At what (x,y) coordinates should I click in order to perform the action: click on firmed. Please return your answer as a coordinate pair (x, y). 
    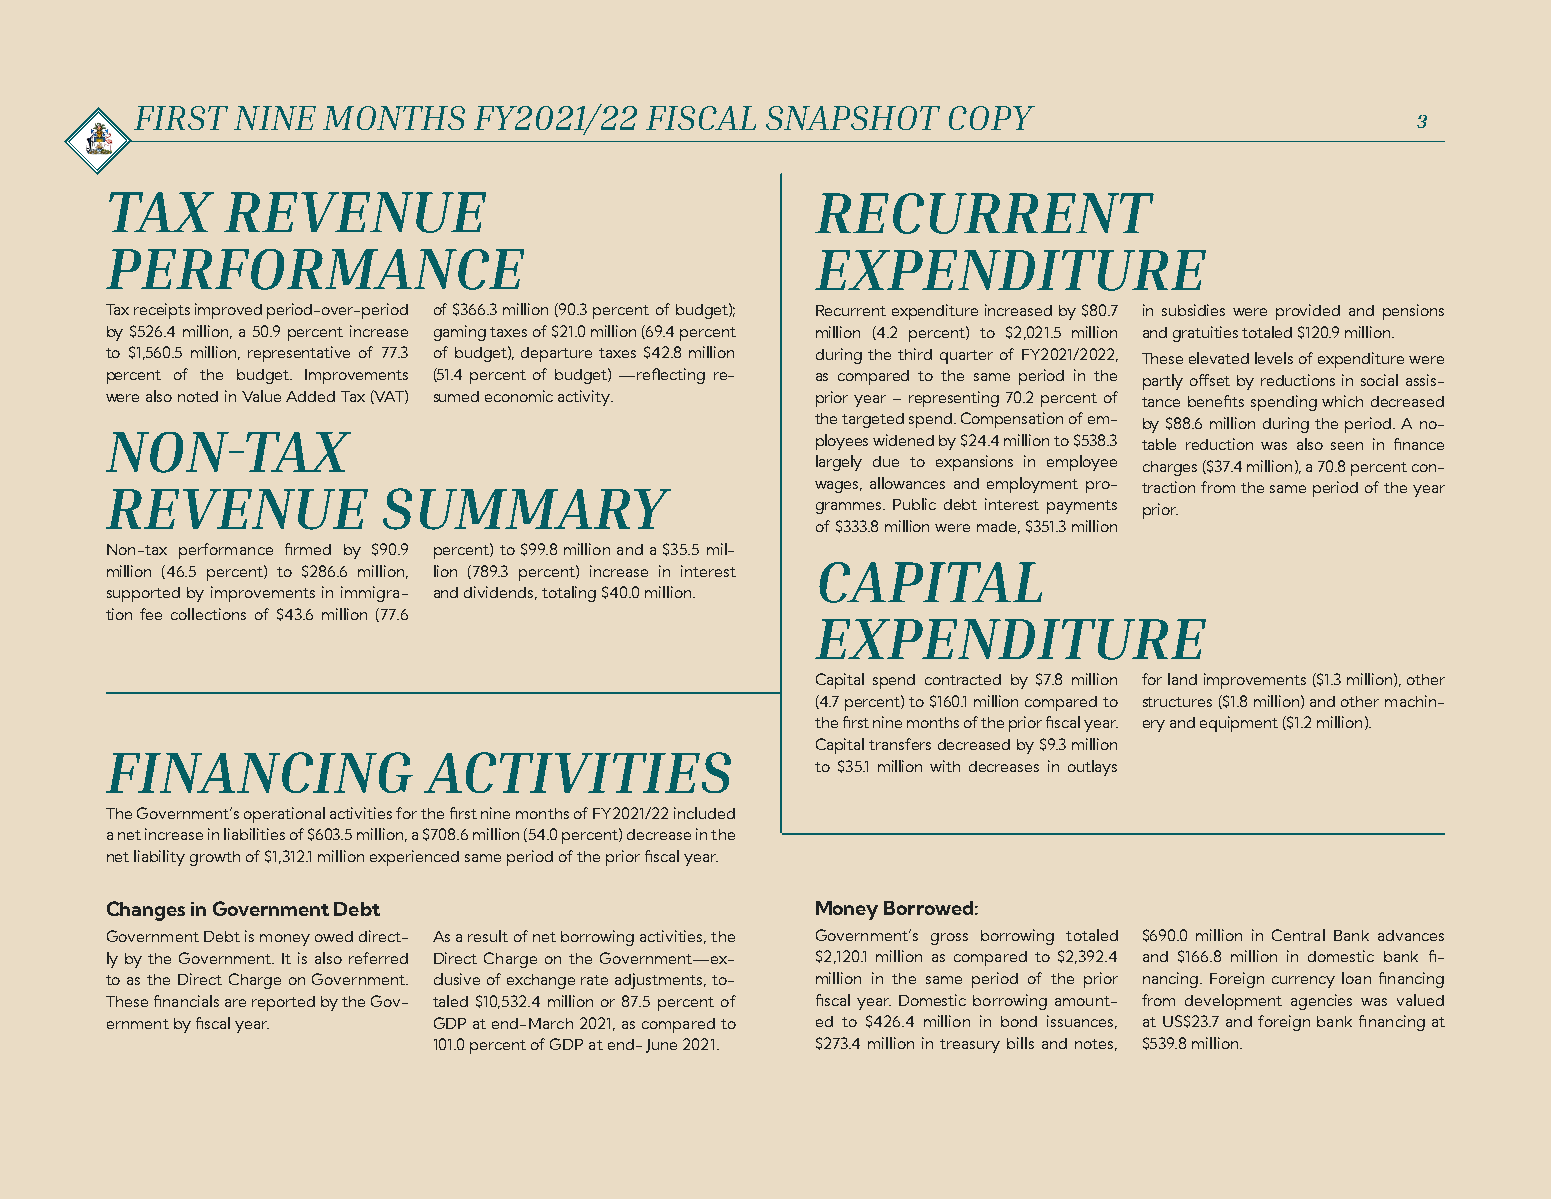
    Looking at the image, I should click on (308, 549).
